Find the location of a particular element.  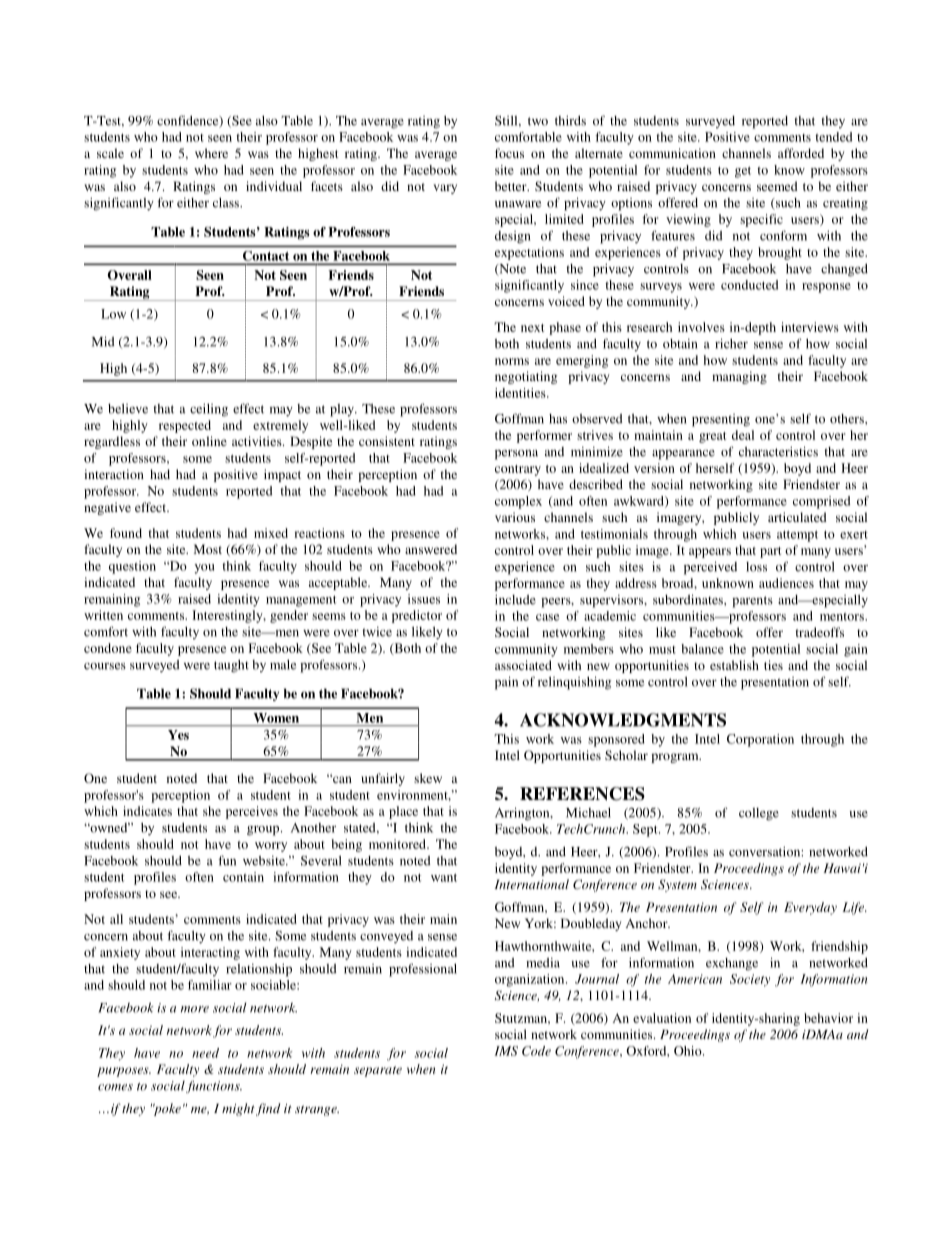

IMS is located at coordinates (506, 1051).
